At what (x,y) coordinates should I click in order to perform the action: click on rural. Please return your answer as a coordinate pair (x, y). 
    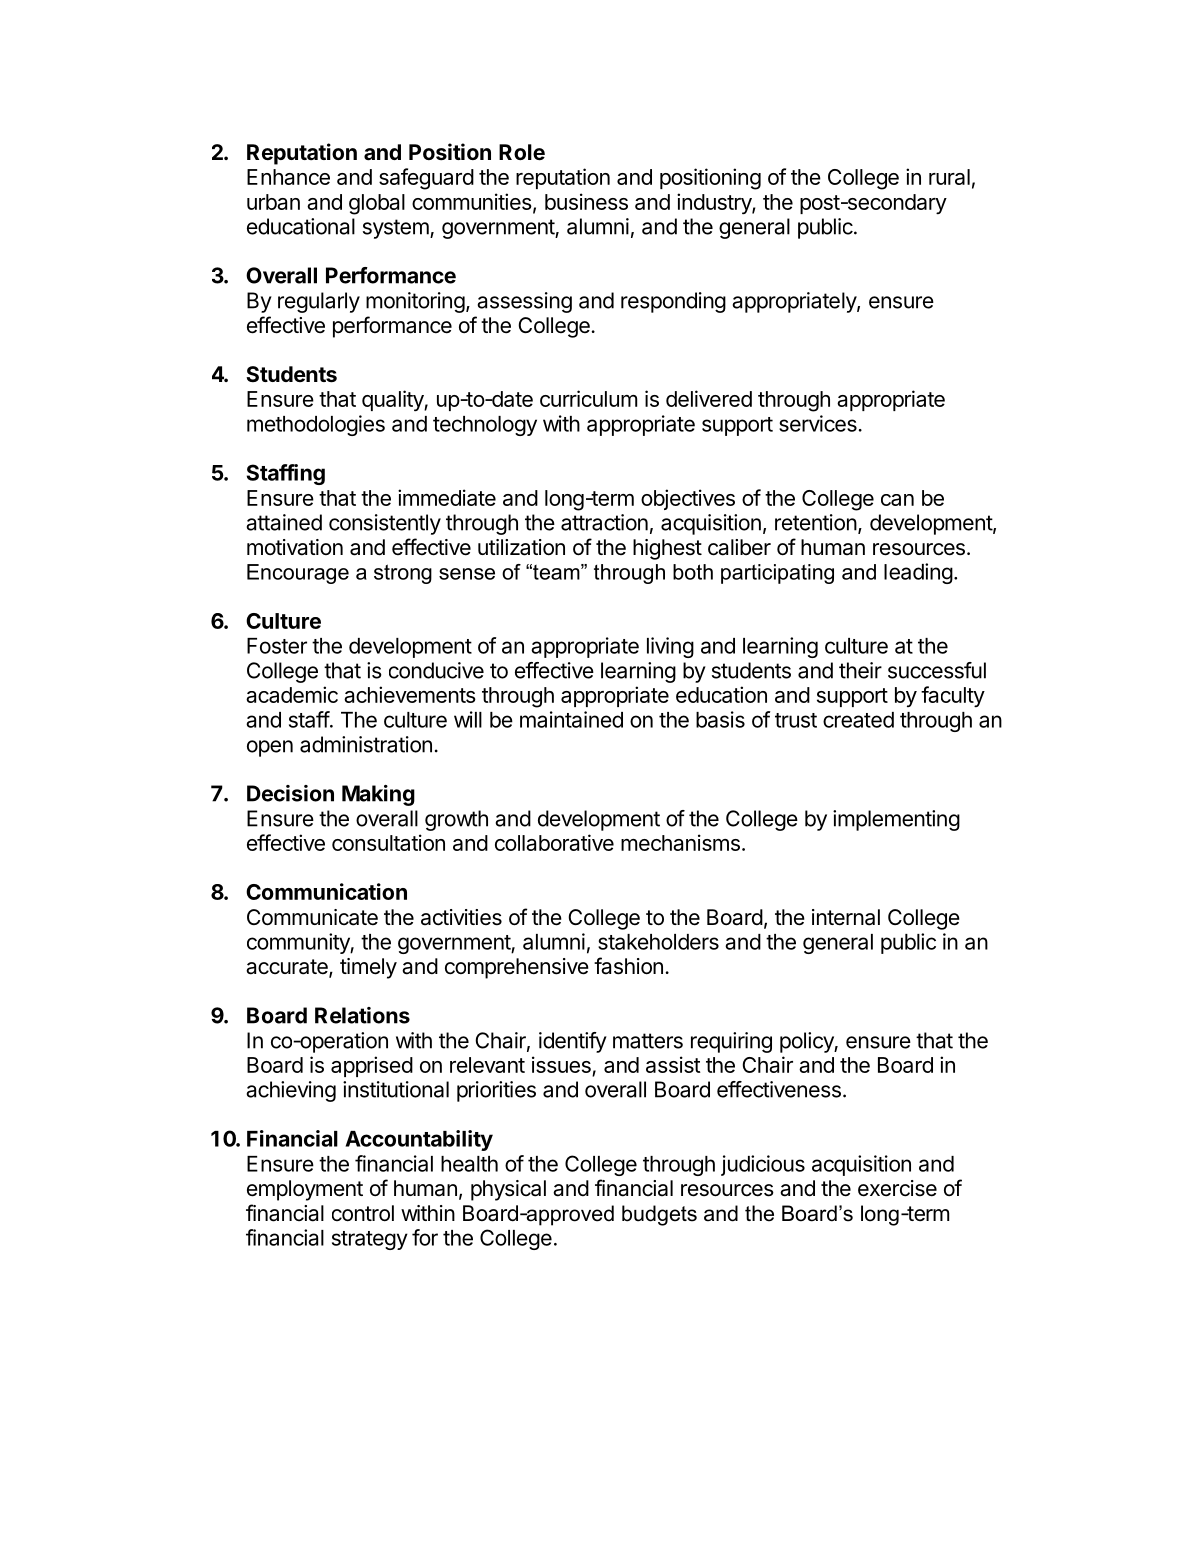
    Looking at the image, I should click on (949, 177).
